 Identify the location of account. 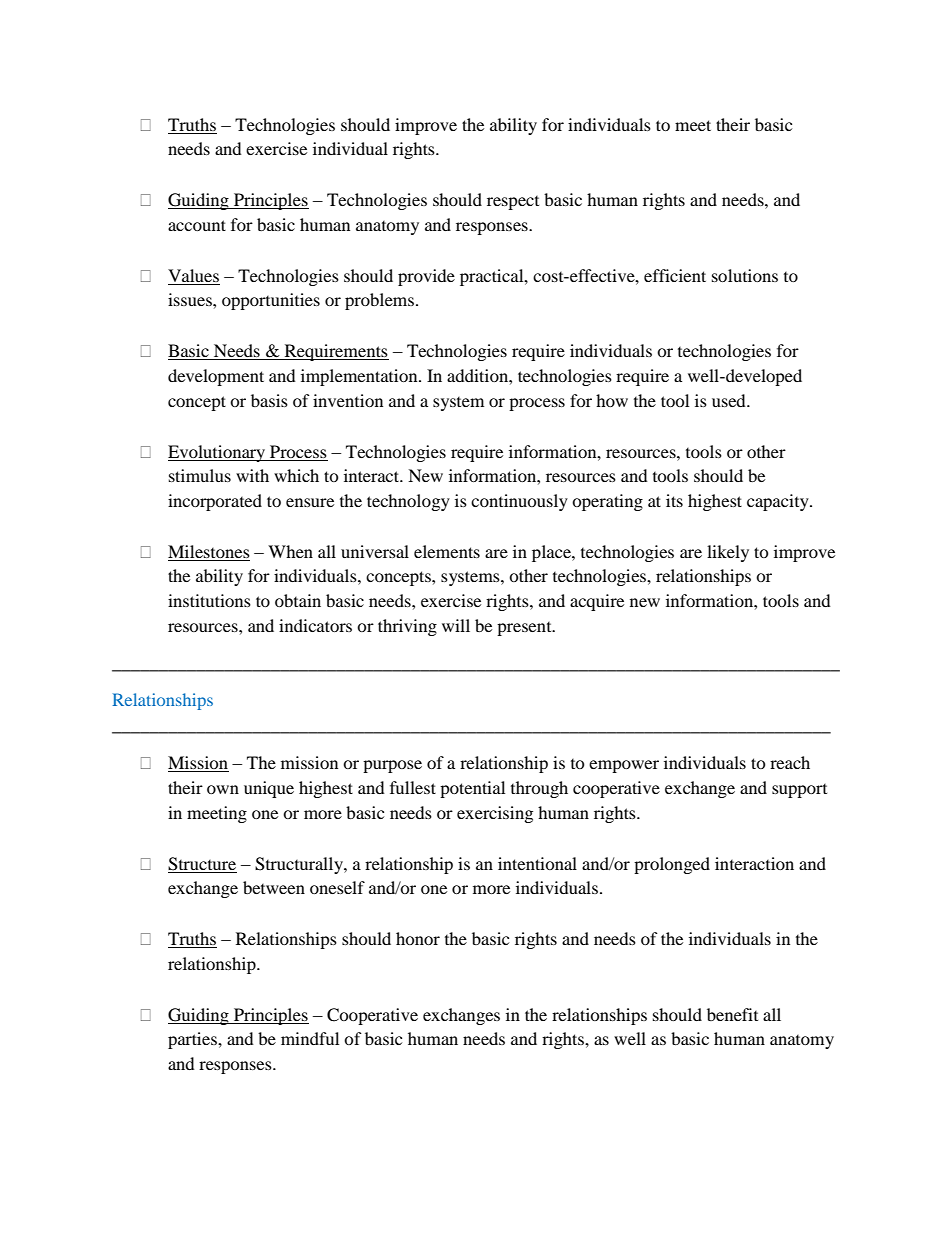
(197, 225).
